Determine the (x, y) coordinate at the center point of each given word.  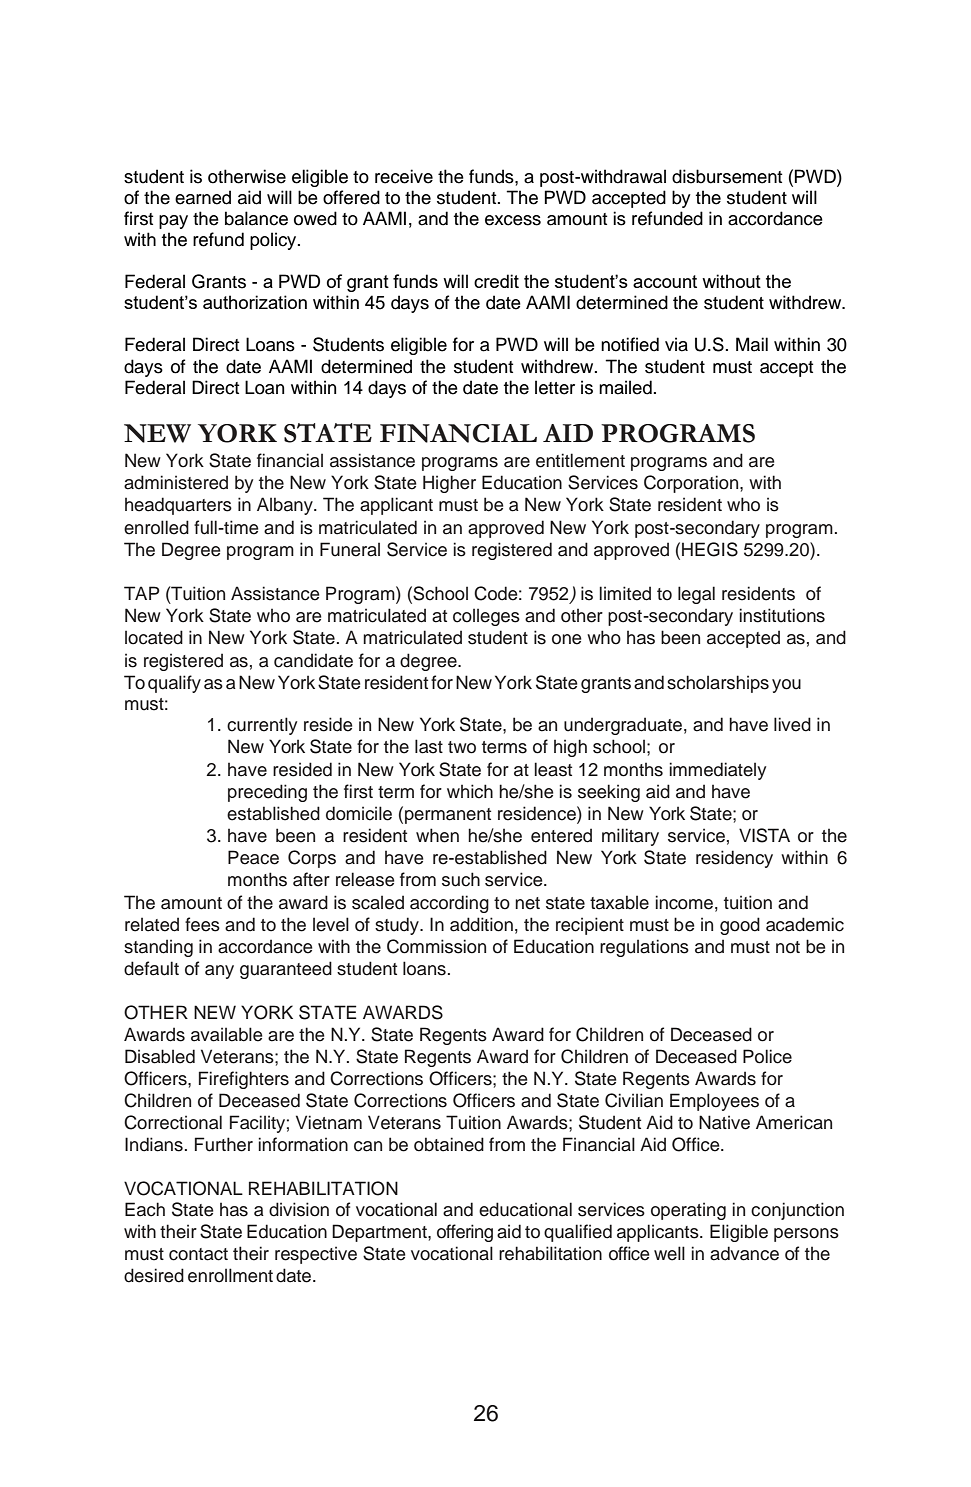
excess (513, 220)
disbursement (727, 176)
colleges (486, 617)
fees (202, 924)
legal (696, 595)
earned (203, 197)
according (449, 904)
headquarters (178, 506)
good (740, 926)
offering (465, 1233)
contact (198, 1254)
